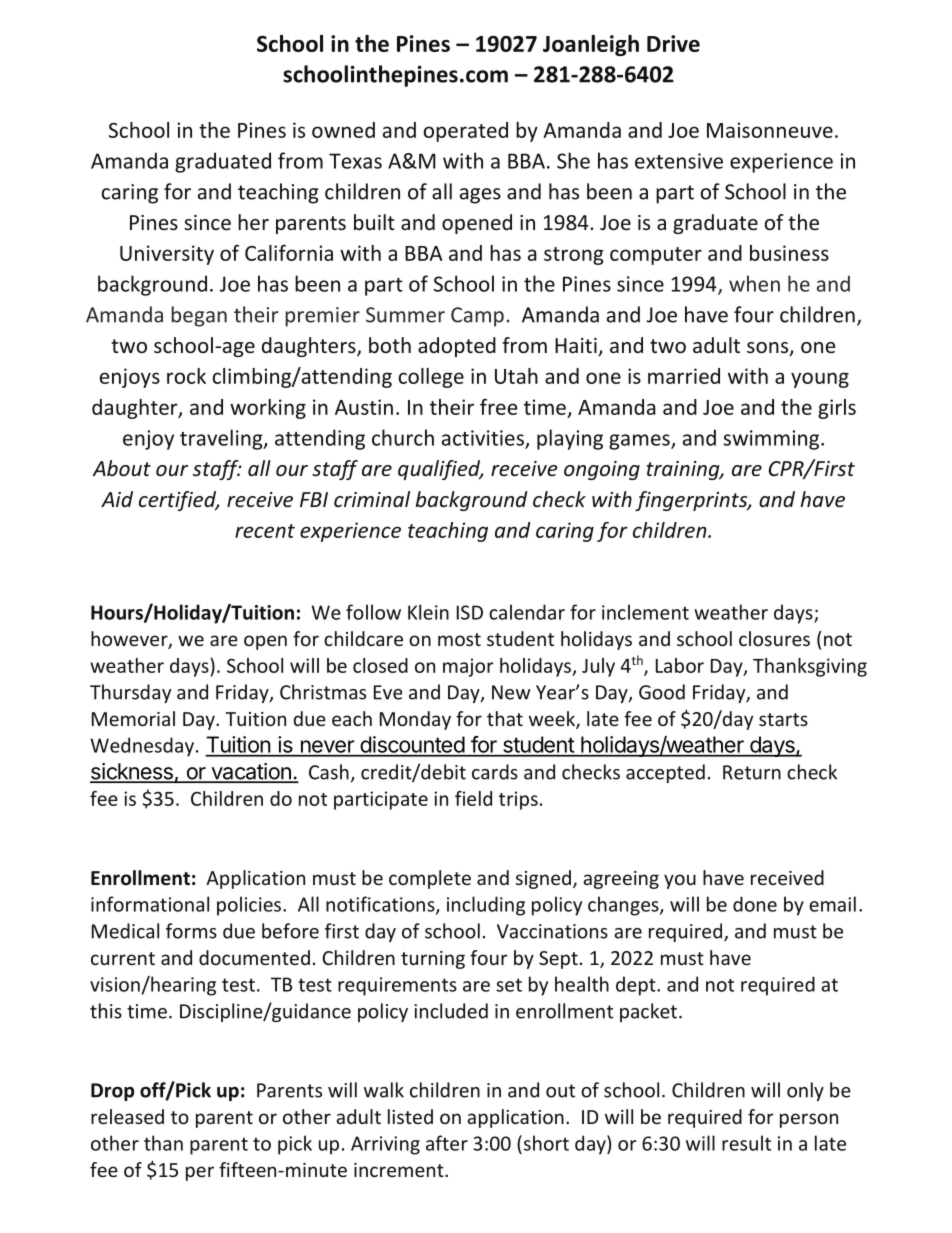 The image size is (952, 1233). What do you see at coordinates (251, 772) in the screenshot?
I see `vacation` at bounding box center [251, 772].
